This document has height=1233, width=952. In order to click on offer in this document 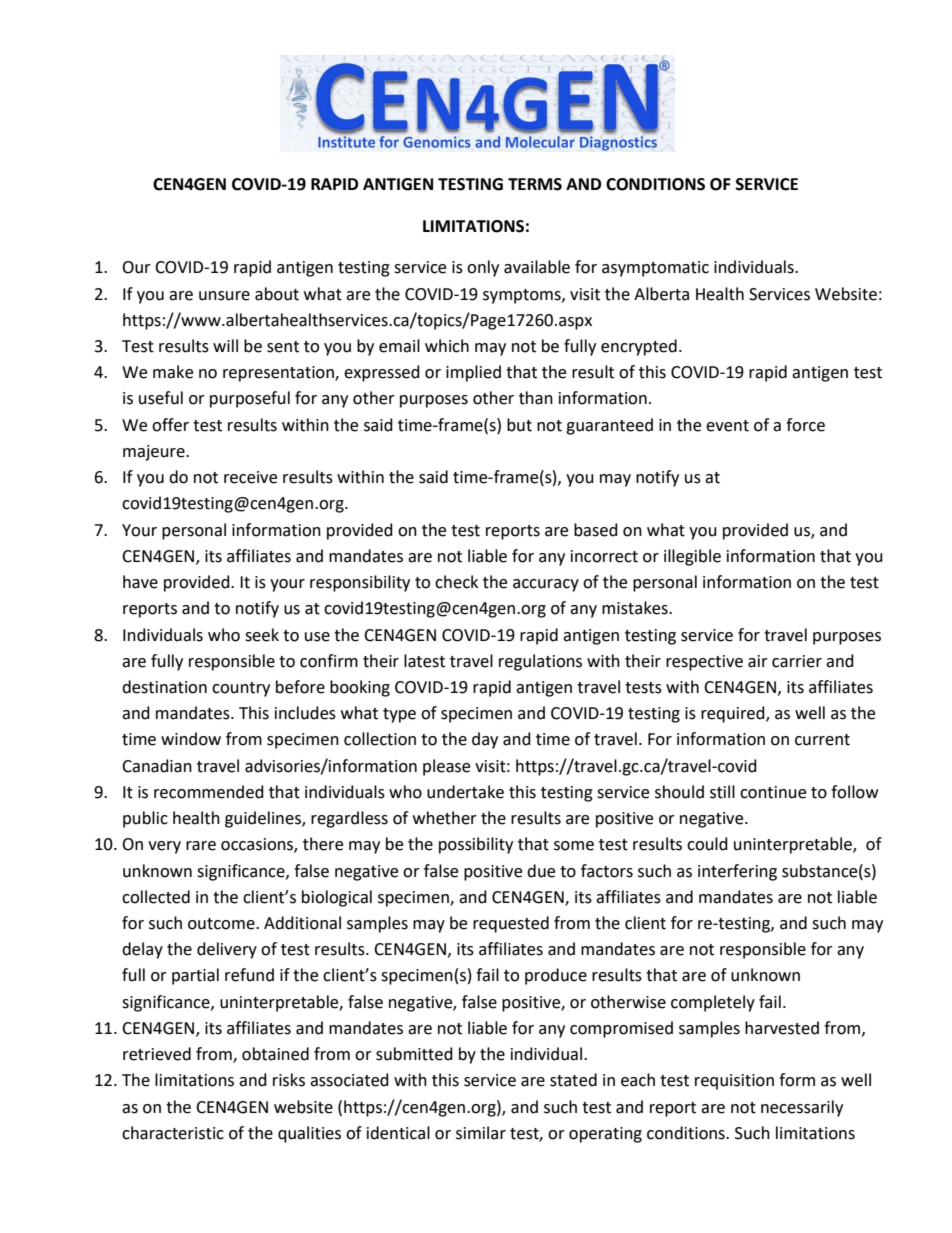, I will do `click(170, 425)`.
